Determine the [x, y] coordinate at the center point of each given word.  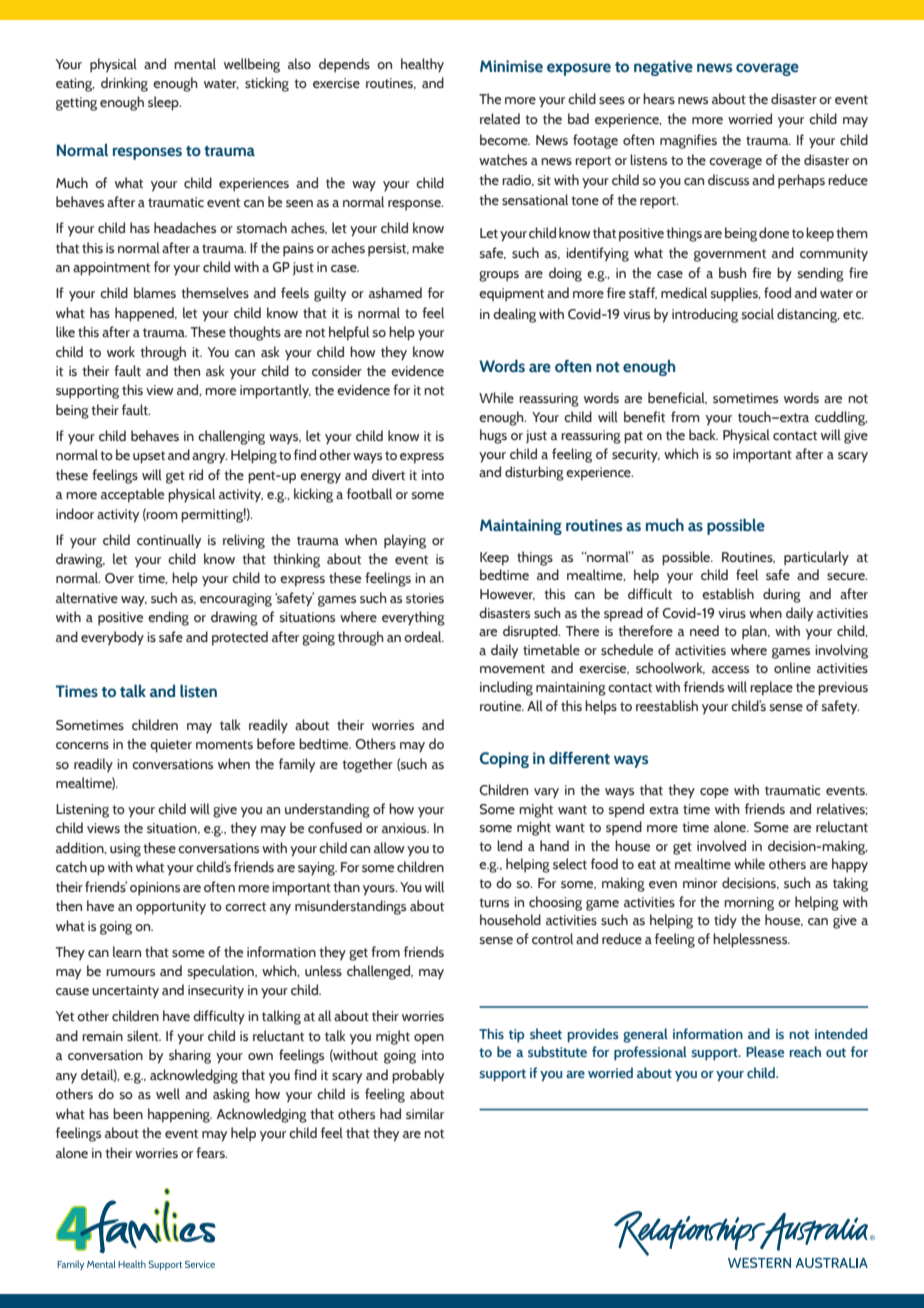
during [782, 595]
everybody [112, 638]
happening [180, 1115]
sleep [164, 103]
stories [425, 598]
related [500, 119]
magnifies [688, 141]
